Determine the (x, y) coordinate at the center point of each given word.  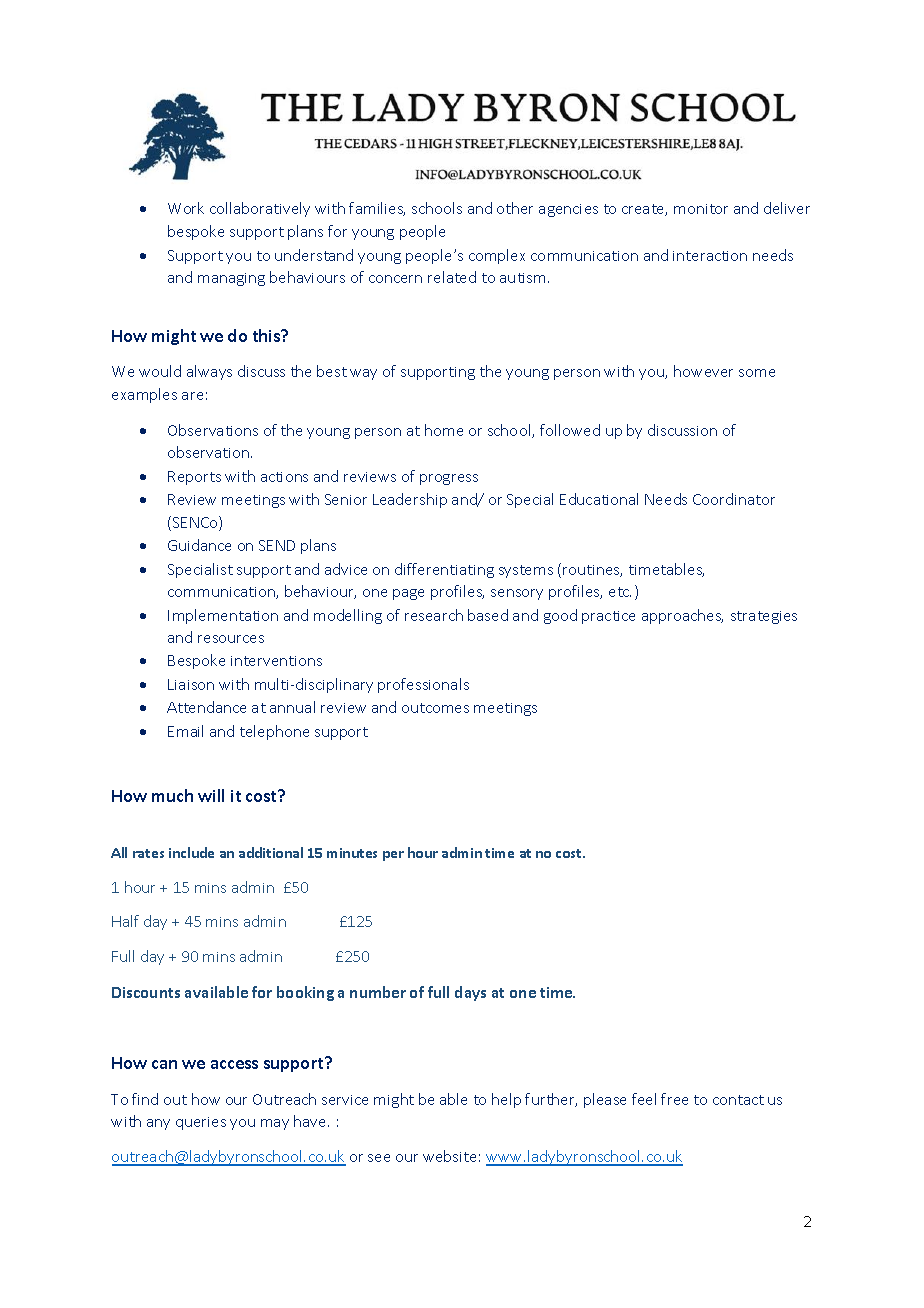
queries (201, 1123)
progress (449, 479)
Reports (194, 478)
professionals (423, 685)
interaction (710, 256)
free (674, 1099)
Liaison (191, 684)
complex (497, 256)
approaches (682, 616)
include (191, 852)
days (470, 993)
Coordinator (734, 499)
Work (186, 208)
